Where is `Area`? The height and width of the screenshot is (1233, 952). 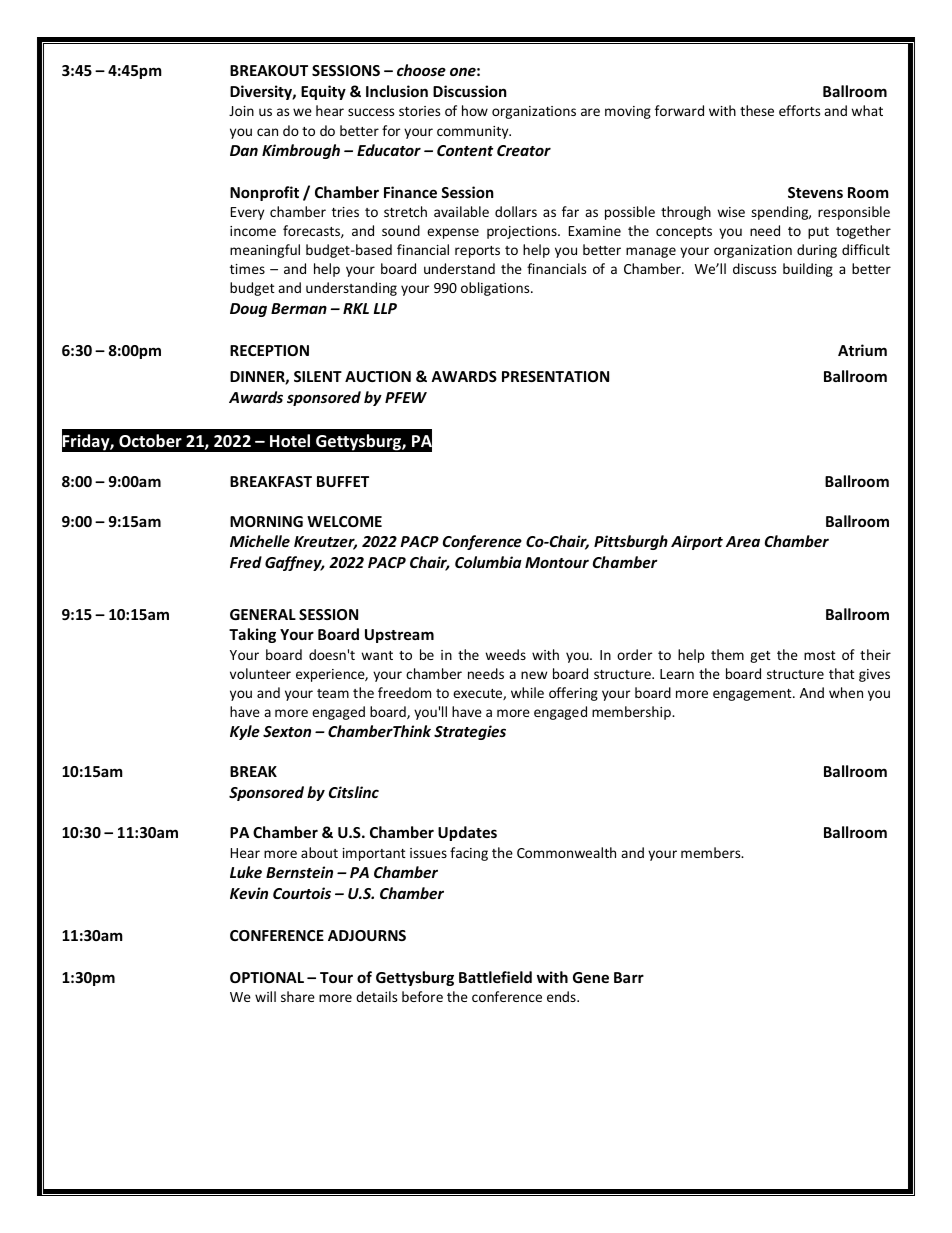
Area is located at coordinates (743, 541).
